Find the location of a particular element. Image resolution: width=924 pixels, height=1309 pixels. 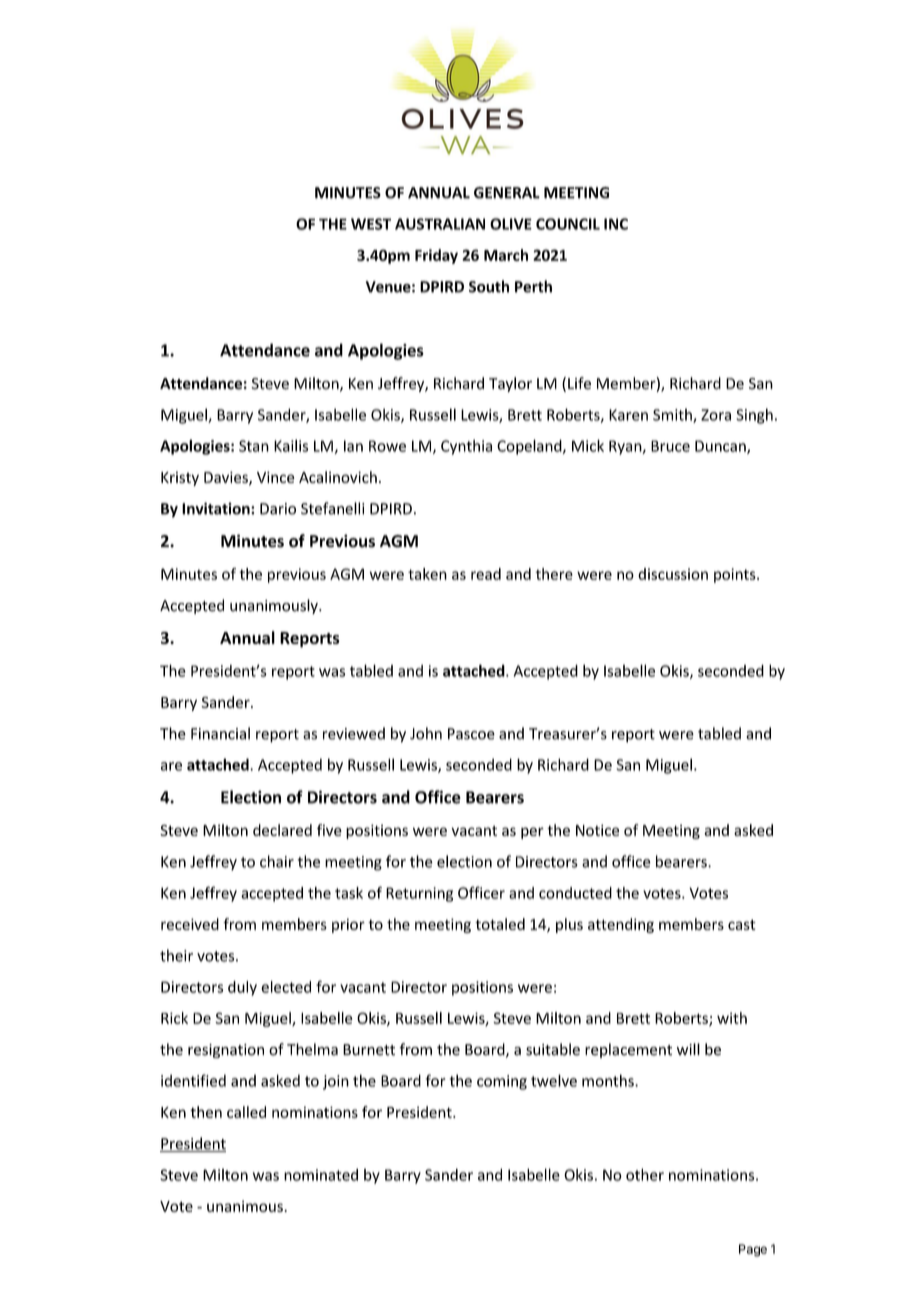

read is located at coordinates (486, 574).
